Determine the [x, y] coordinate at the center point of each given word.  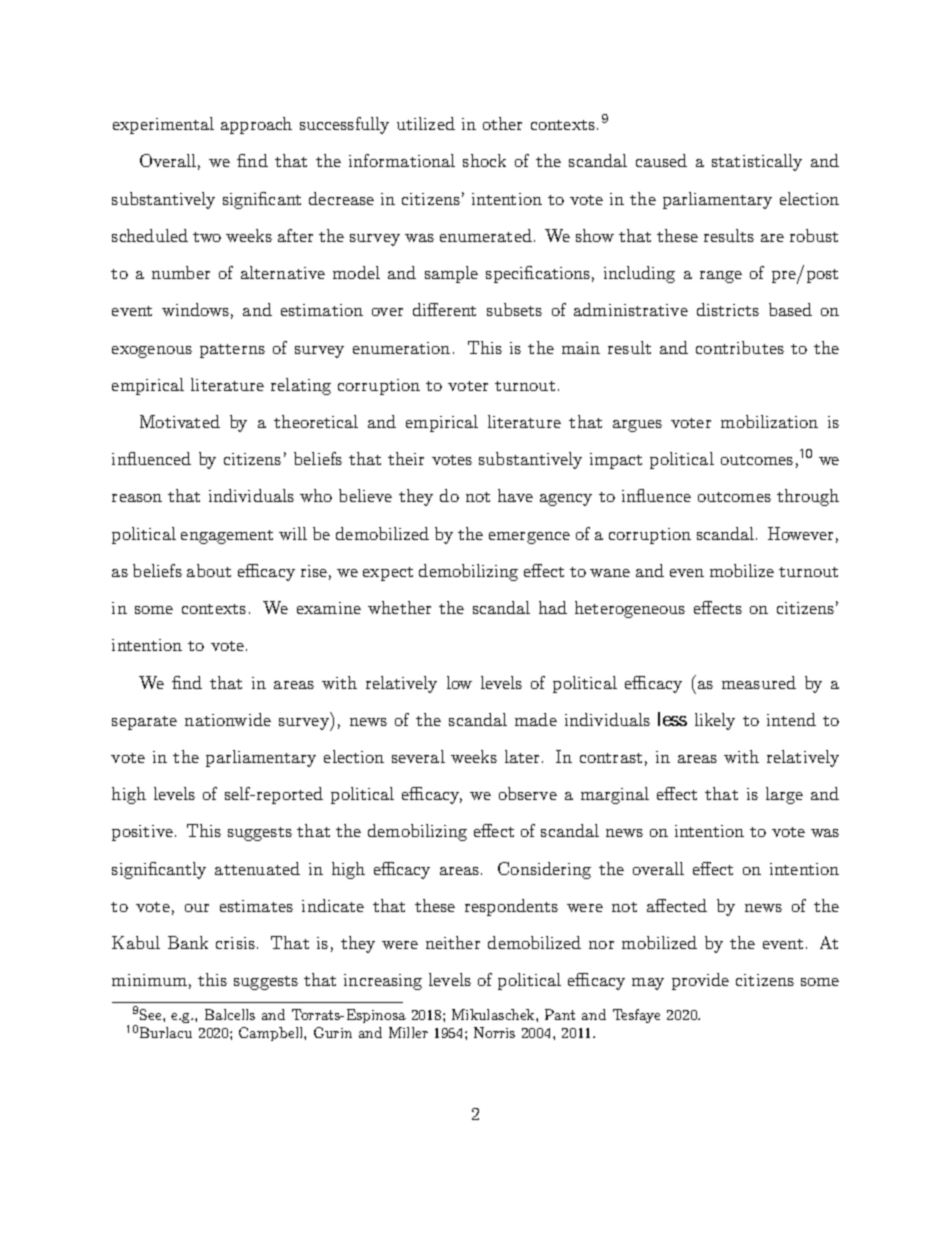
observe [528, 793]
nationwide [228, 719]
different [444, 309]
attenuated [257, 868]
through [808, 497]
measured [759, 682]
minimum [149, 980]
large [784, 795]
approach [256, 125]
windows [195, 309]
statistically [757, 162]
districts [728, 309]
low [459, 682]
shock [484, 160]
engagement [227, 537]
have [515, 495]
